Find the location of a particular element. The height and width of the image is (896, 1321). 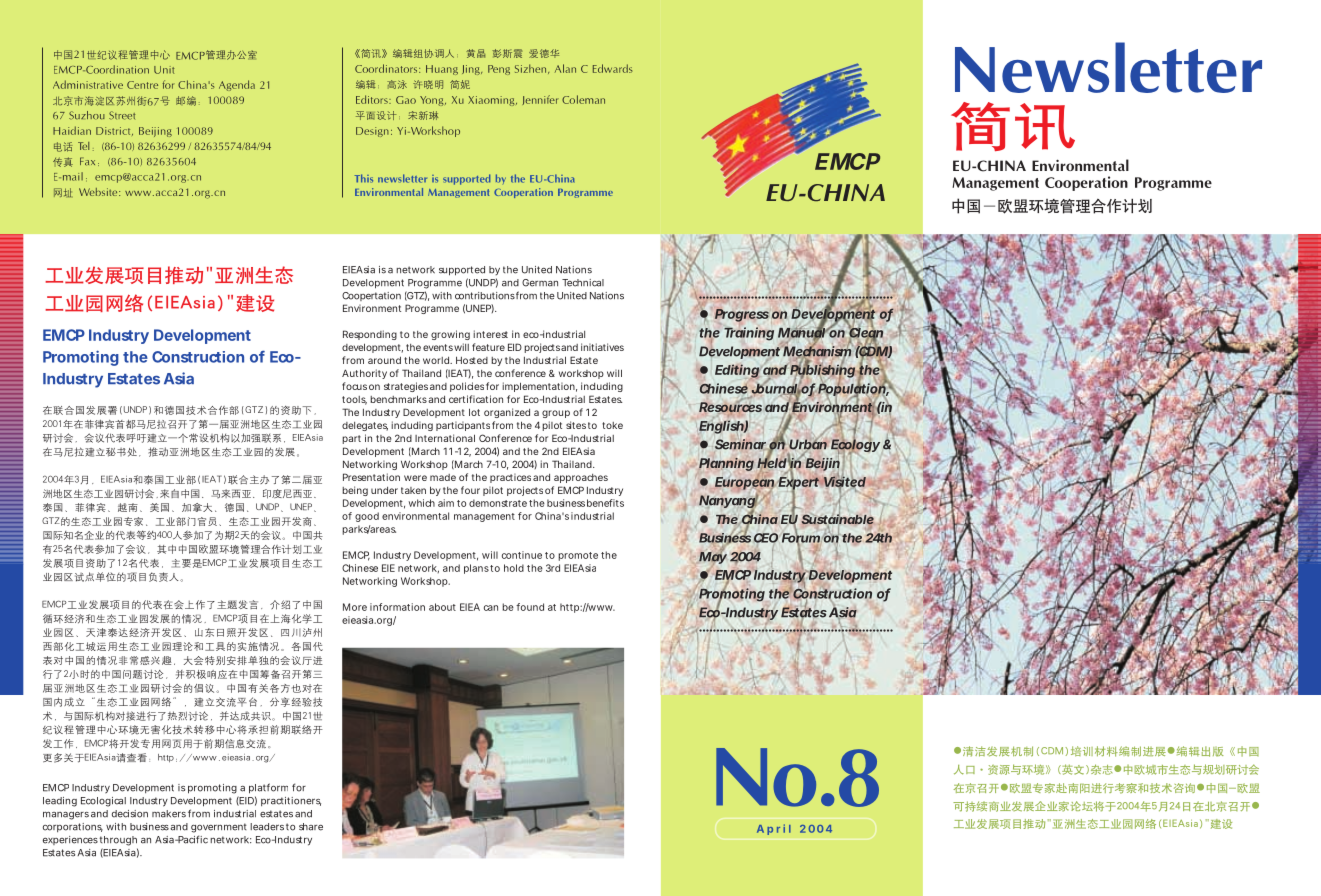

share is located at coordinates (311, 827).
